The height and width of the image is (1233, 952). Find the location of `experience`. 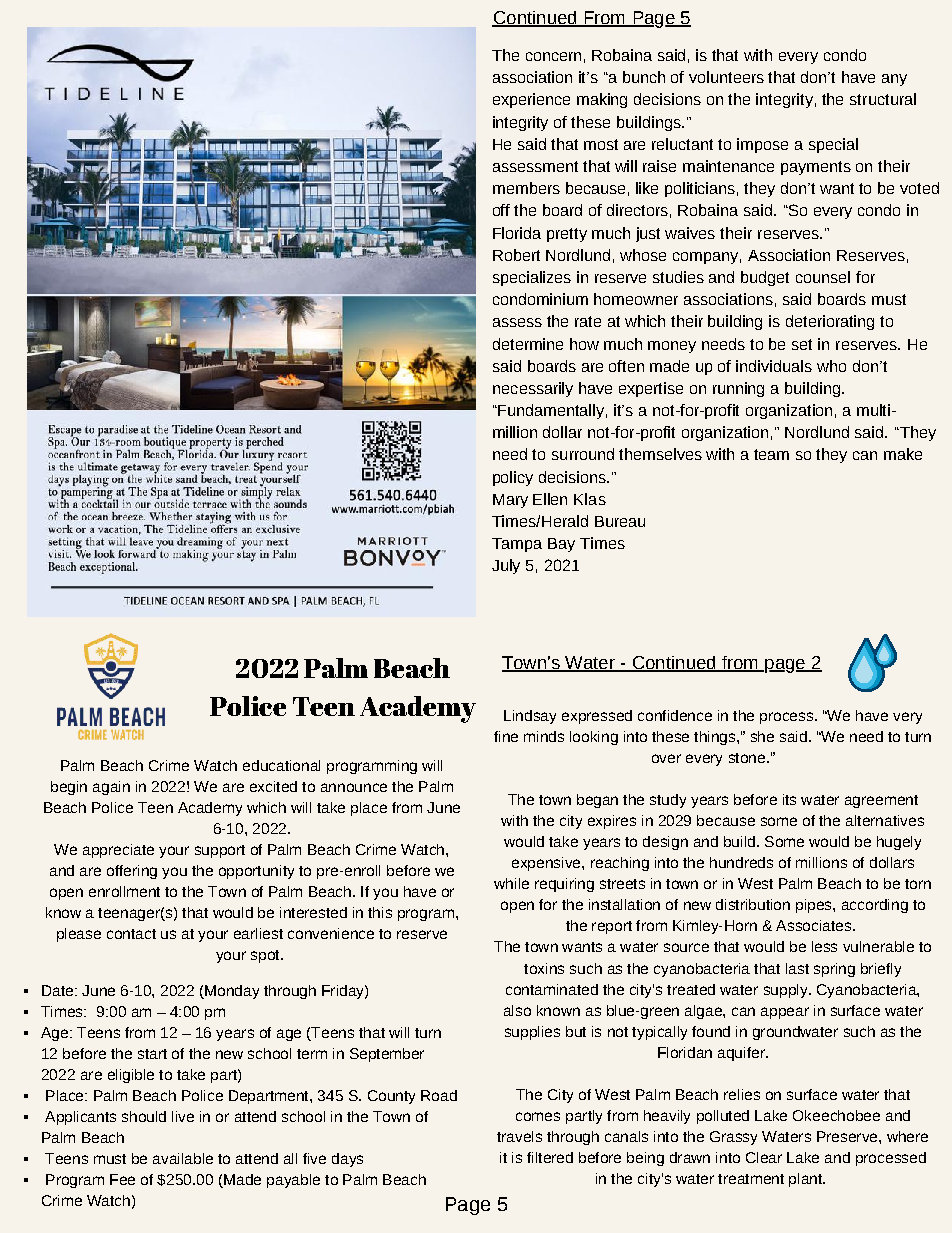

experience is located at coordinates (531, 100).
